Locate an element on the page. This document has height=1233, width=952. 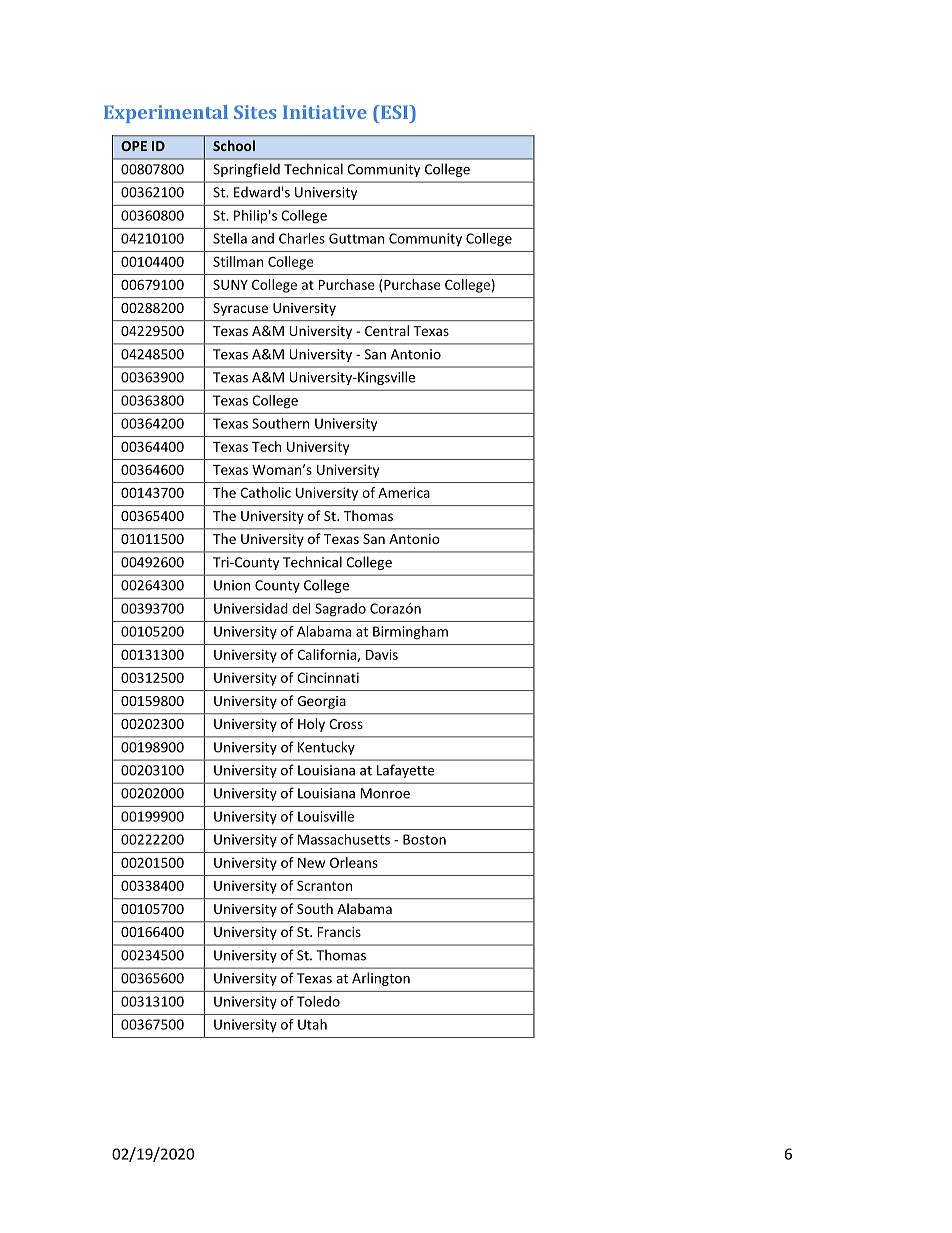
Monroe is located at coordinates (385, 793).
